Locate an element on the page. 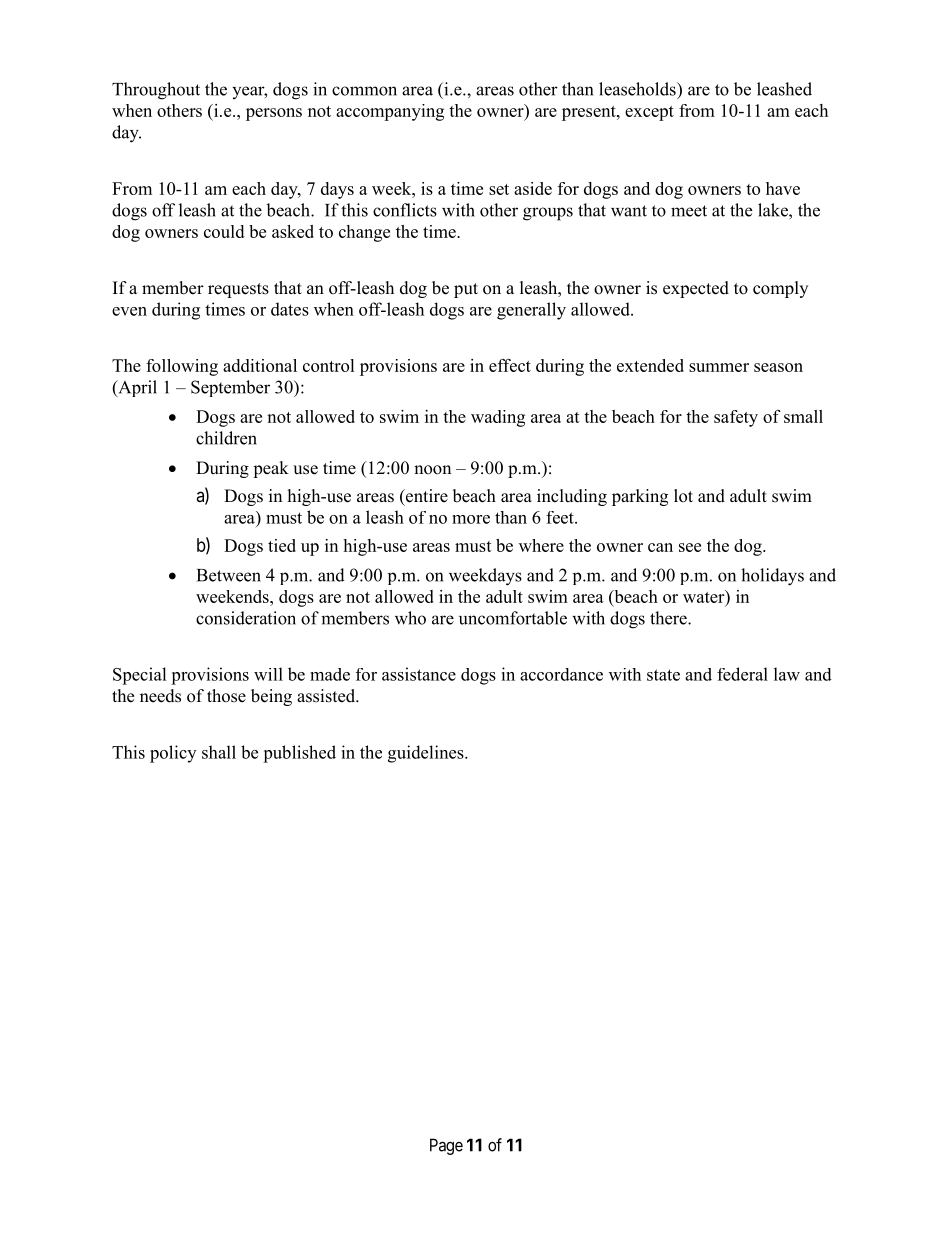 Image resolution: width=952 pixels, height=1233 pixels. persons is located at coordinates (274, 114).
